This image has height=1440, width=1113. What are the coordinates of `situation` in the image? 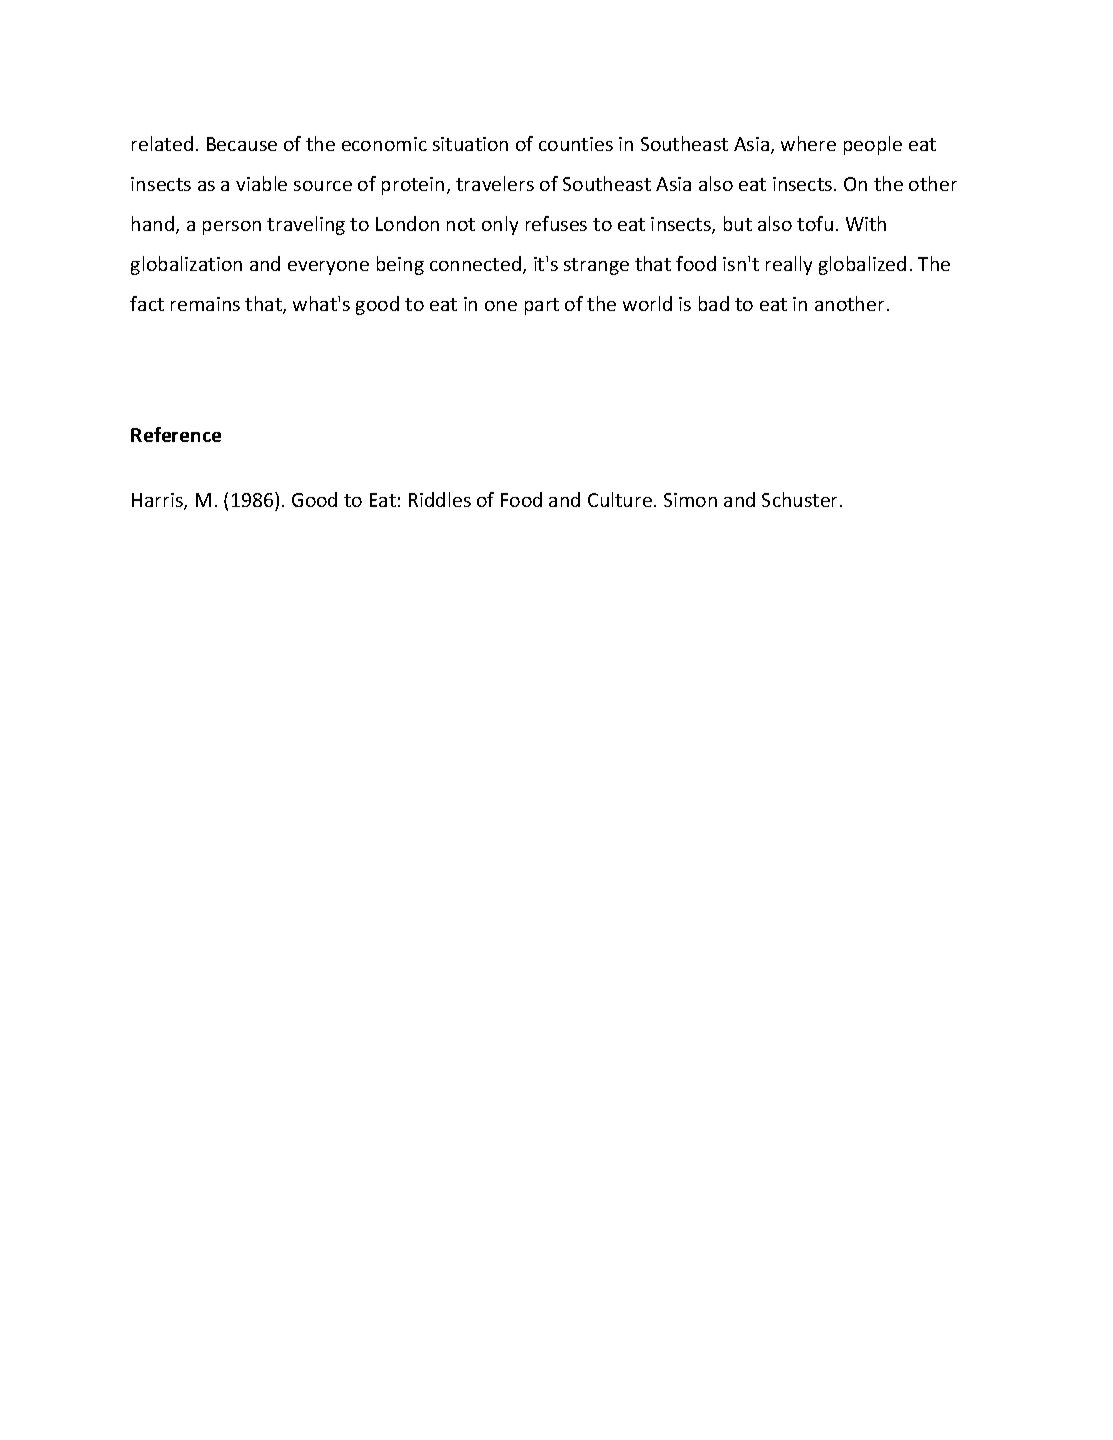 It's located at (470, 144).
